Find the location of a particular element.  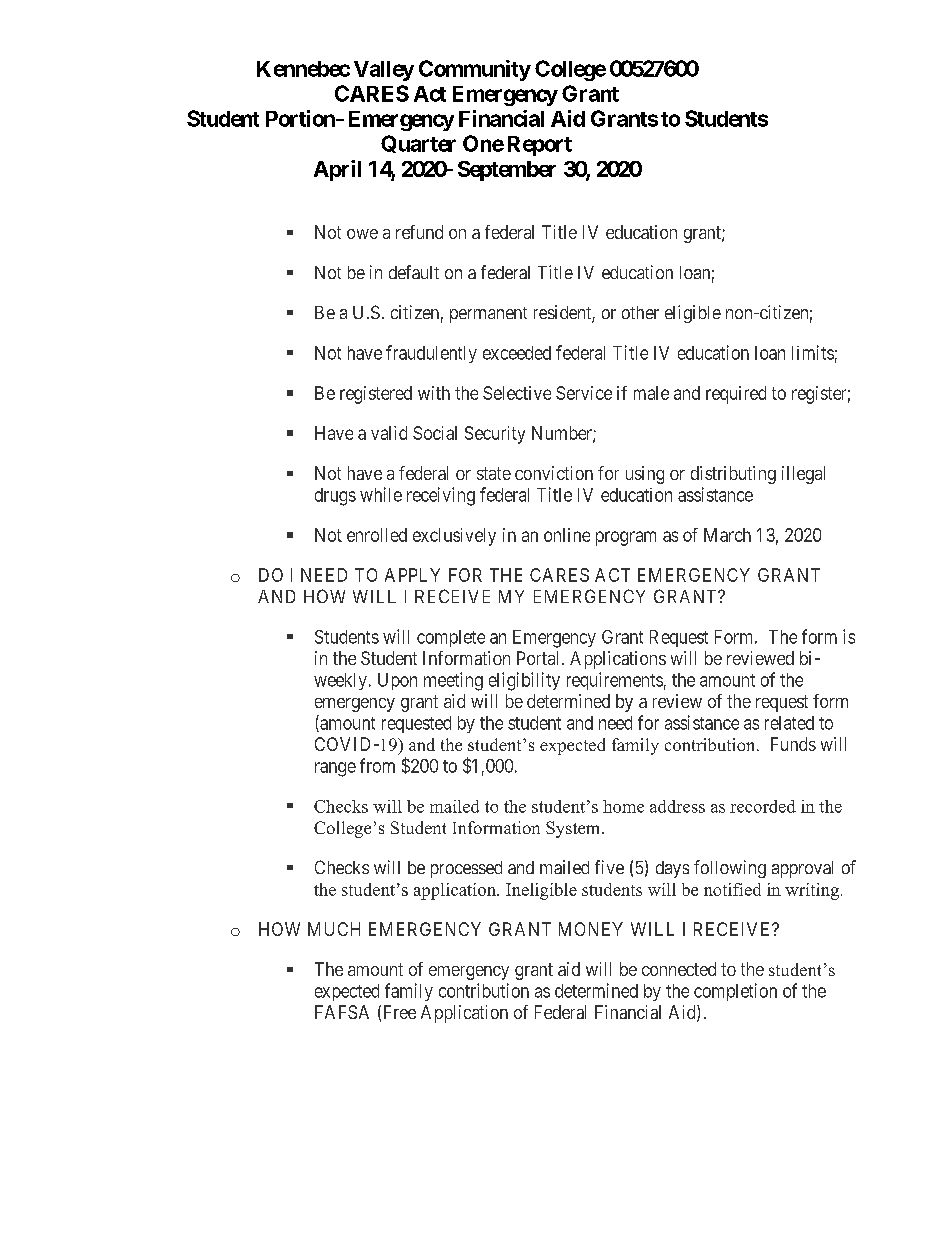

other is located at coordinates (640, 312).
